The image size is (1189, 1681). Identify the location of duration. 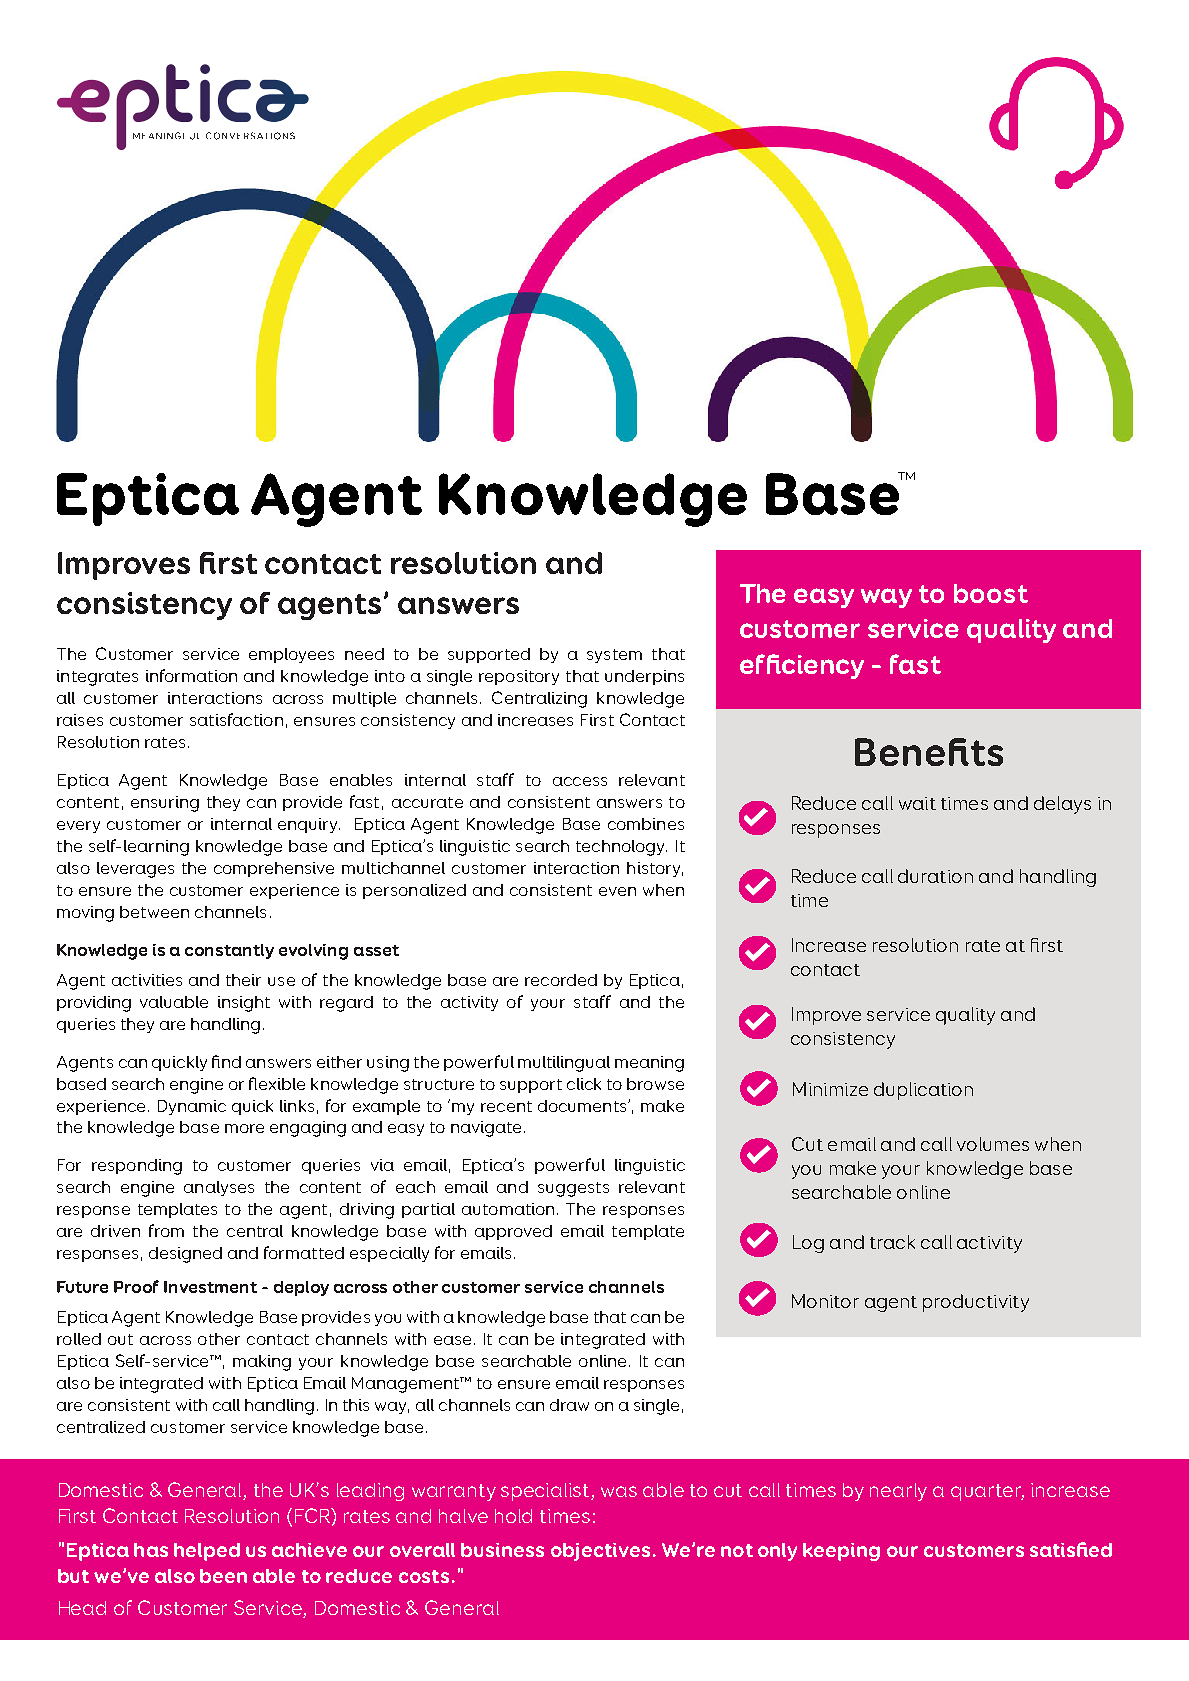
(935, 876).
